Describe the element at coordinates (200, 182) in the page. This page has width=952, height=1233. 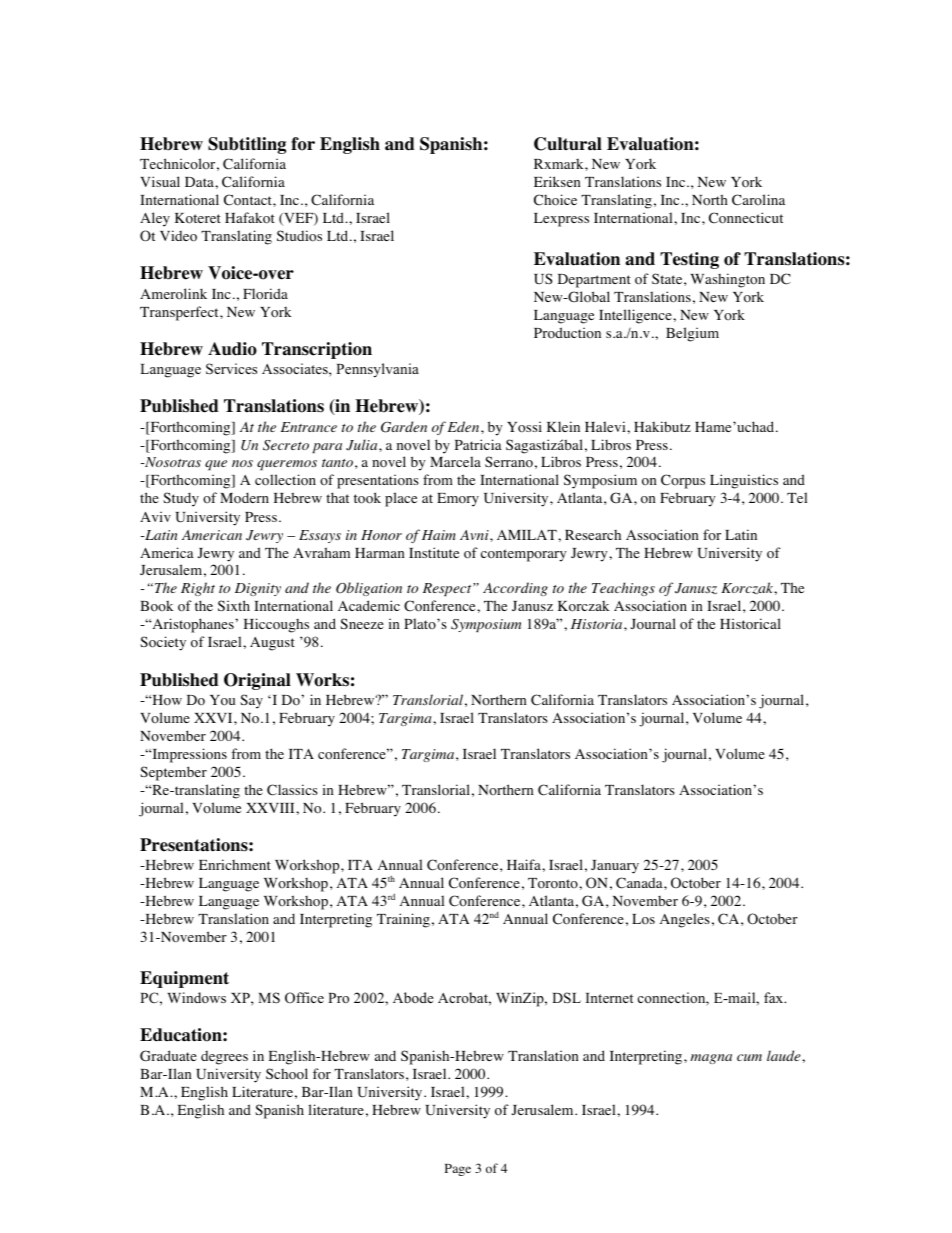
I see `Data` at that location.
